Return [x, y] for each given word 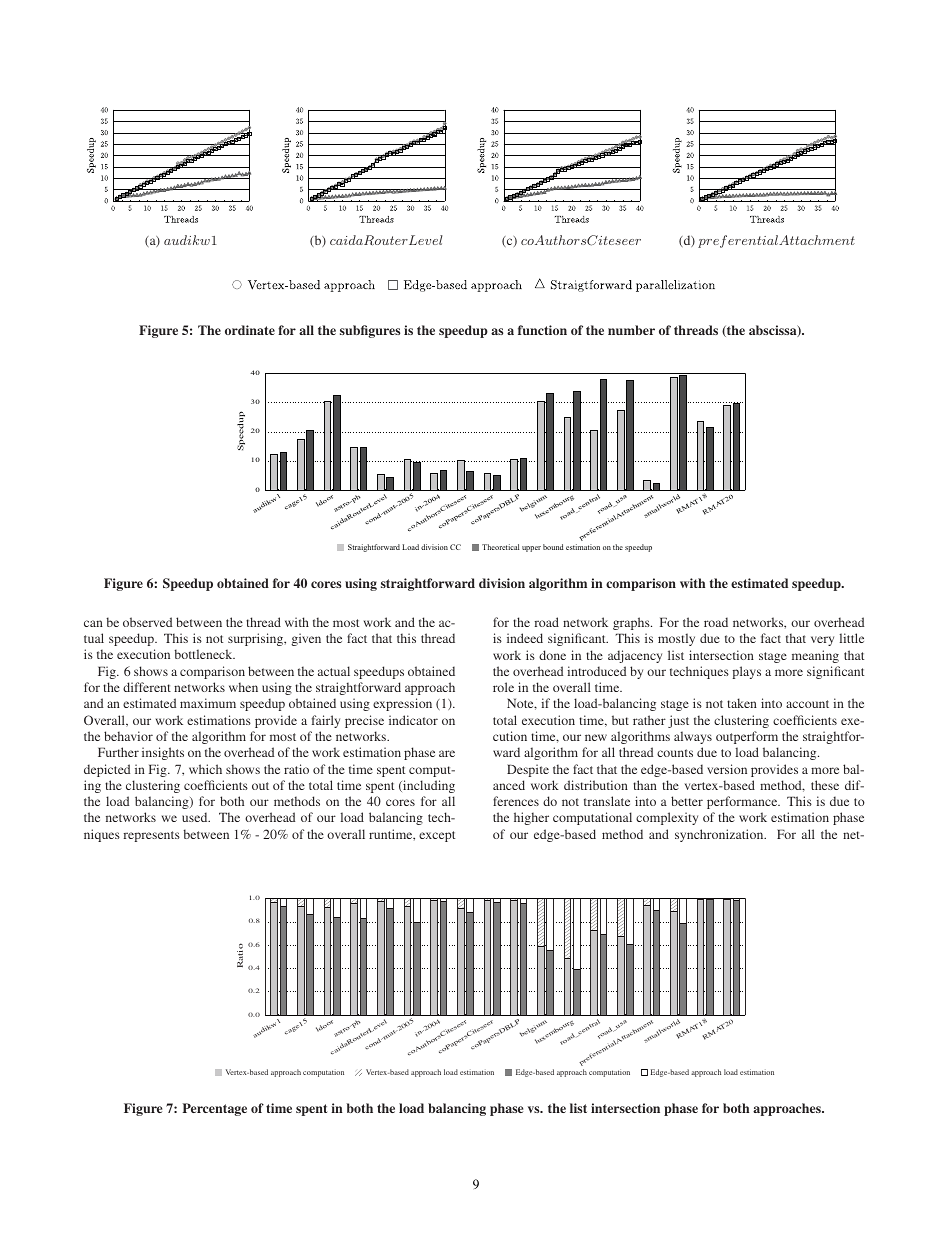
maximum [208, 703]
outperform [747, 737]
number [631, 330]
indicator [413, 720]
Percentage [215, 1109]
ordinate [250, 330]
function [542, 330]
